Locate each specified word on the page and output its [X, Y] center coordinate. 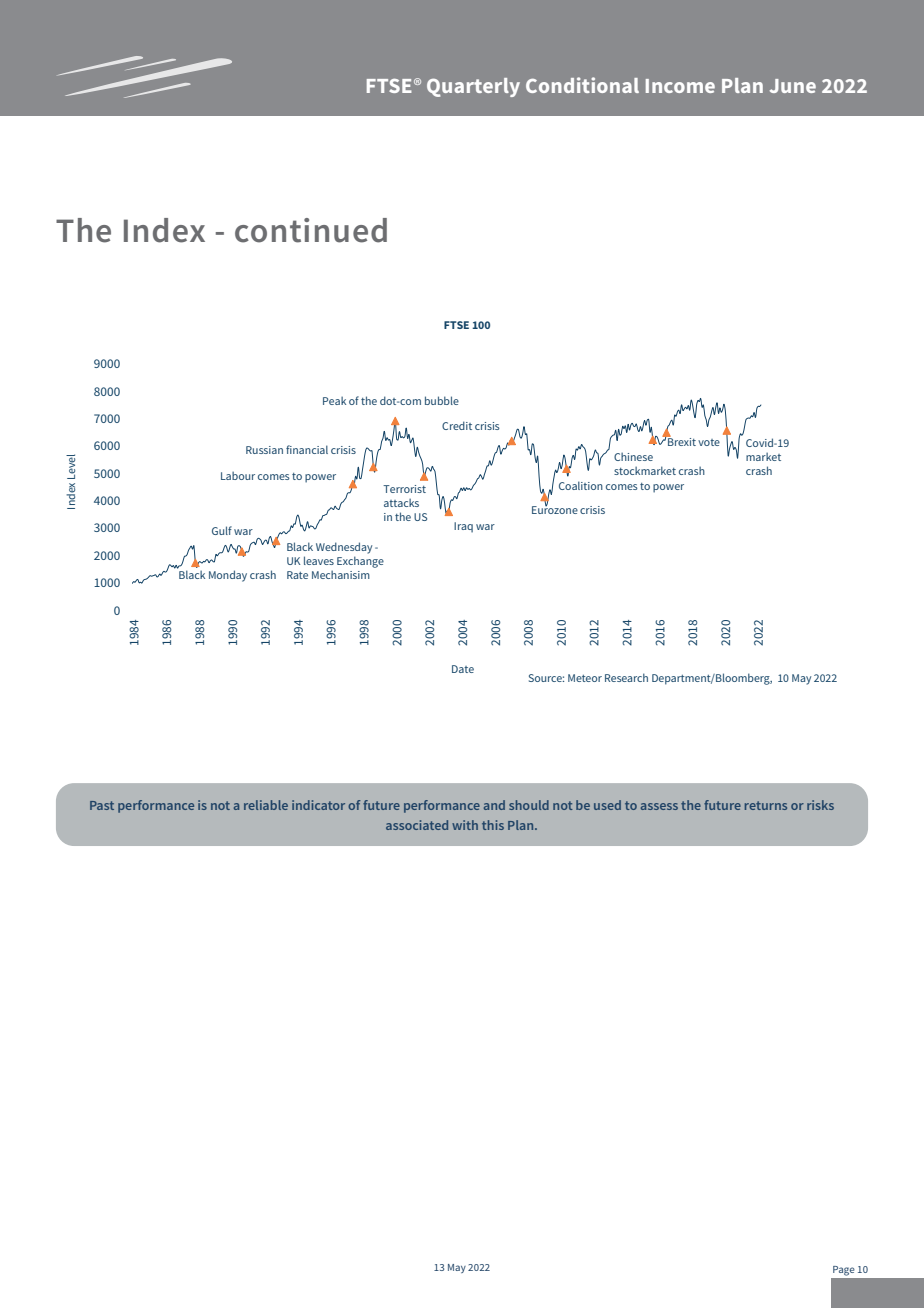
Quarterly [473, 87]
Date [463, 669]
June [793, 86]
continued [311, 230]
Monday [228, 576]
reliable [266, 805]
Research [626, 677]
